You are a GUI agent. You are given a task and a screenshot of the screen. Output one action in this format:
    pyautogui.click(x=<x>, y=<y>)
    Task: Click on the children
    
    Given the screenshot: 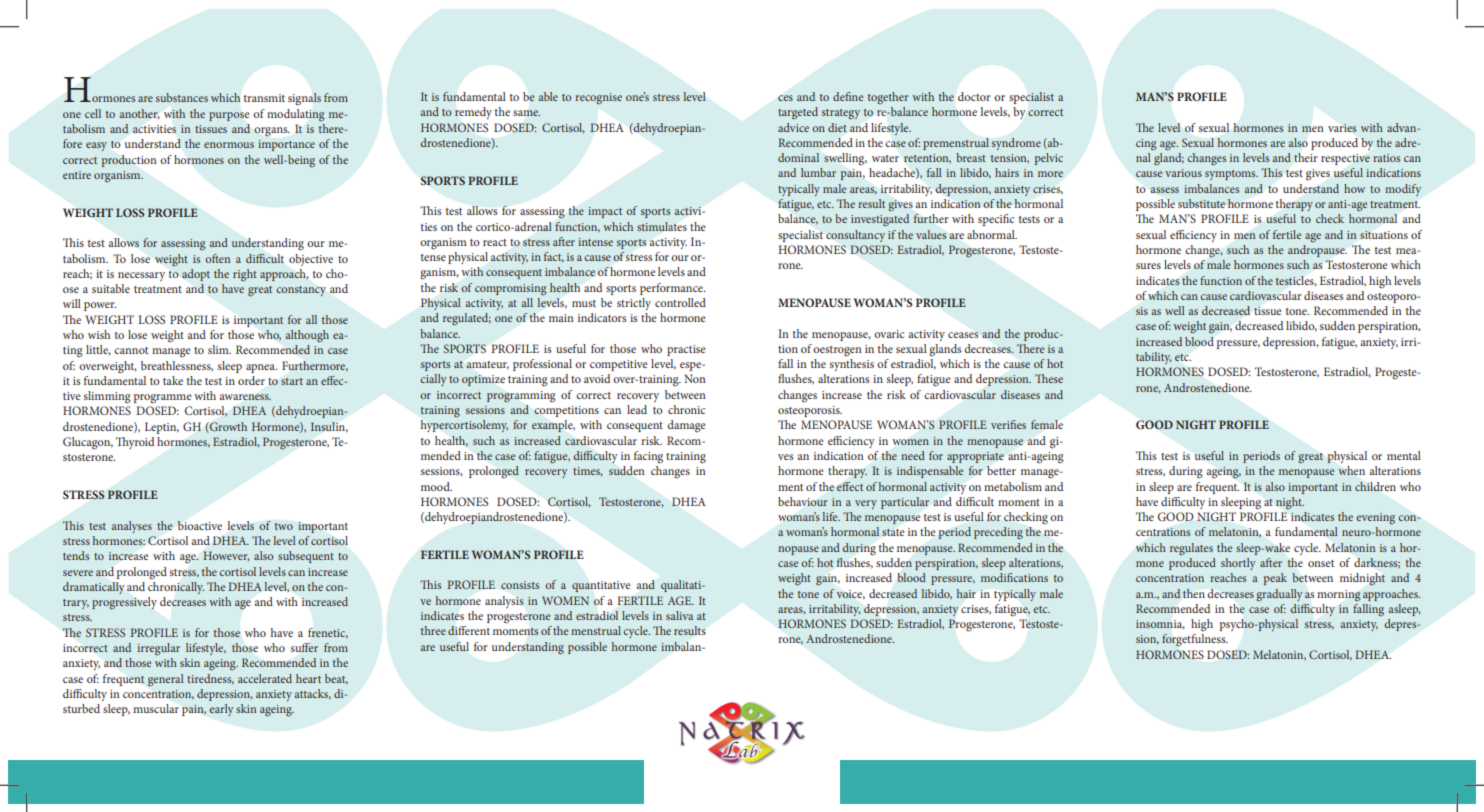 What is the action you would take?
    pyautogui.click(x=1375, y=486)
